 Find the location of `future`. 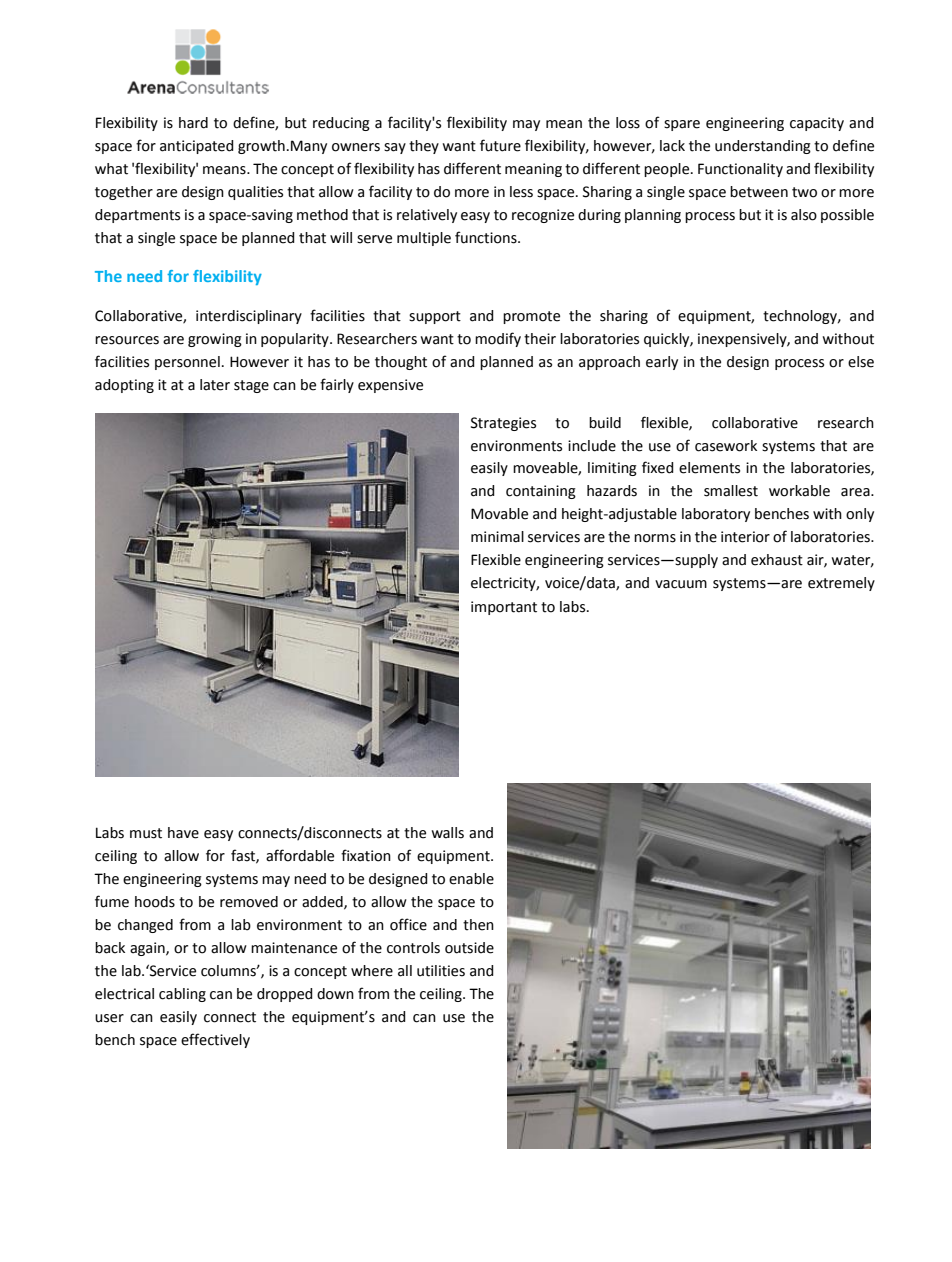

future is located at coordinates (500, 145).
